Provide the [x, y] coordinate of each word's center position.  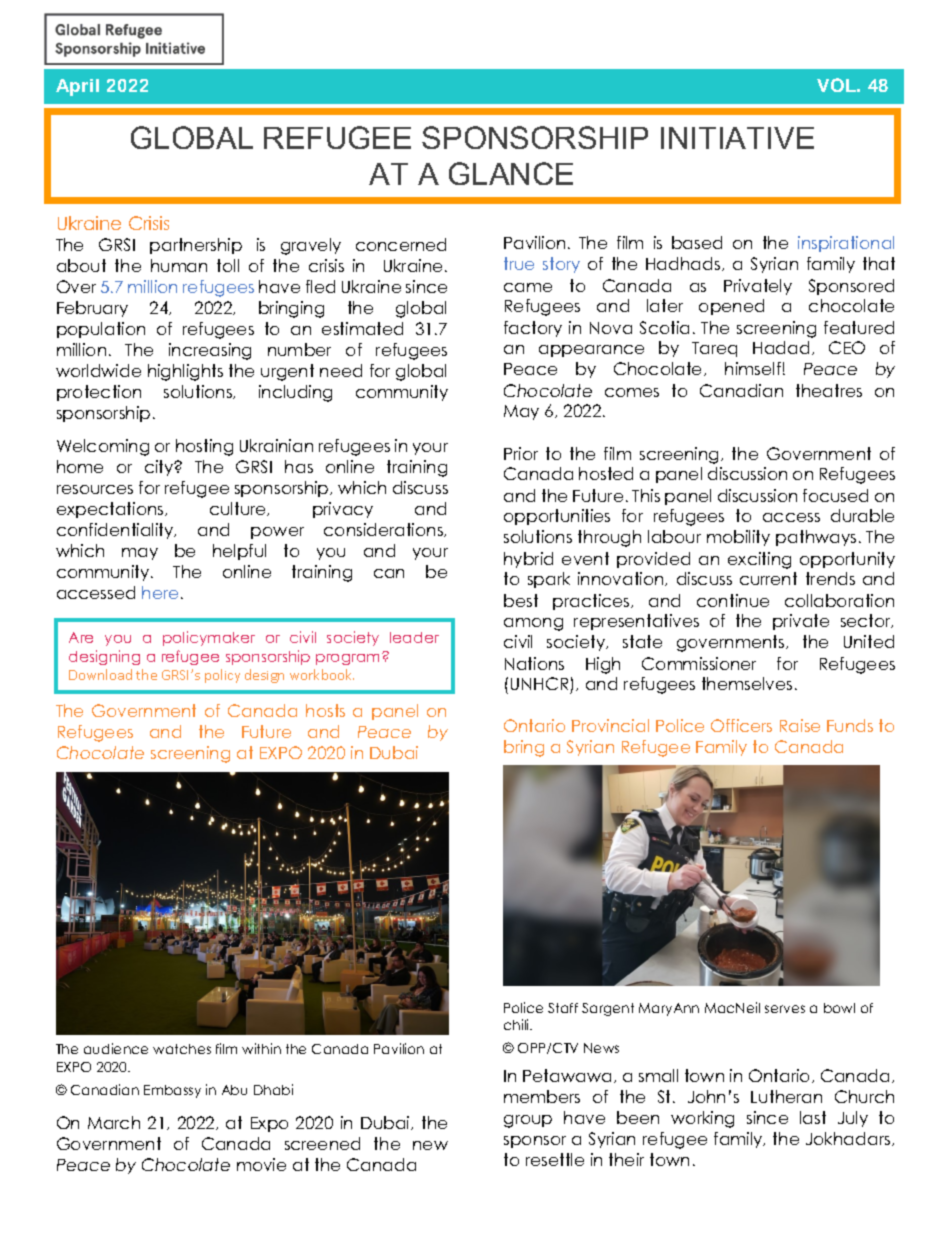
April [77, 87]
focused [835, 495]
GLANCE [511, 173]
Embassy [172, 1091]
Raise [800, 725]
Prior [521, 453]
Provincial [610, 725]
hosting [204, 447]
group [528, 1121]
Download [100, 674]
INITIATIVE [737, 138]
